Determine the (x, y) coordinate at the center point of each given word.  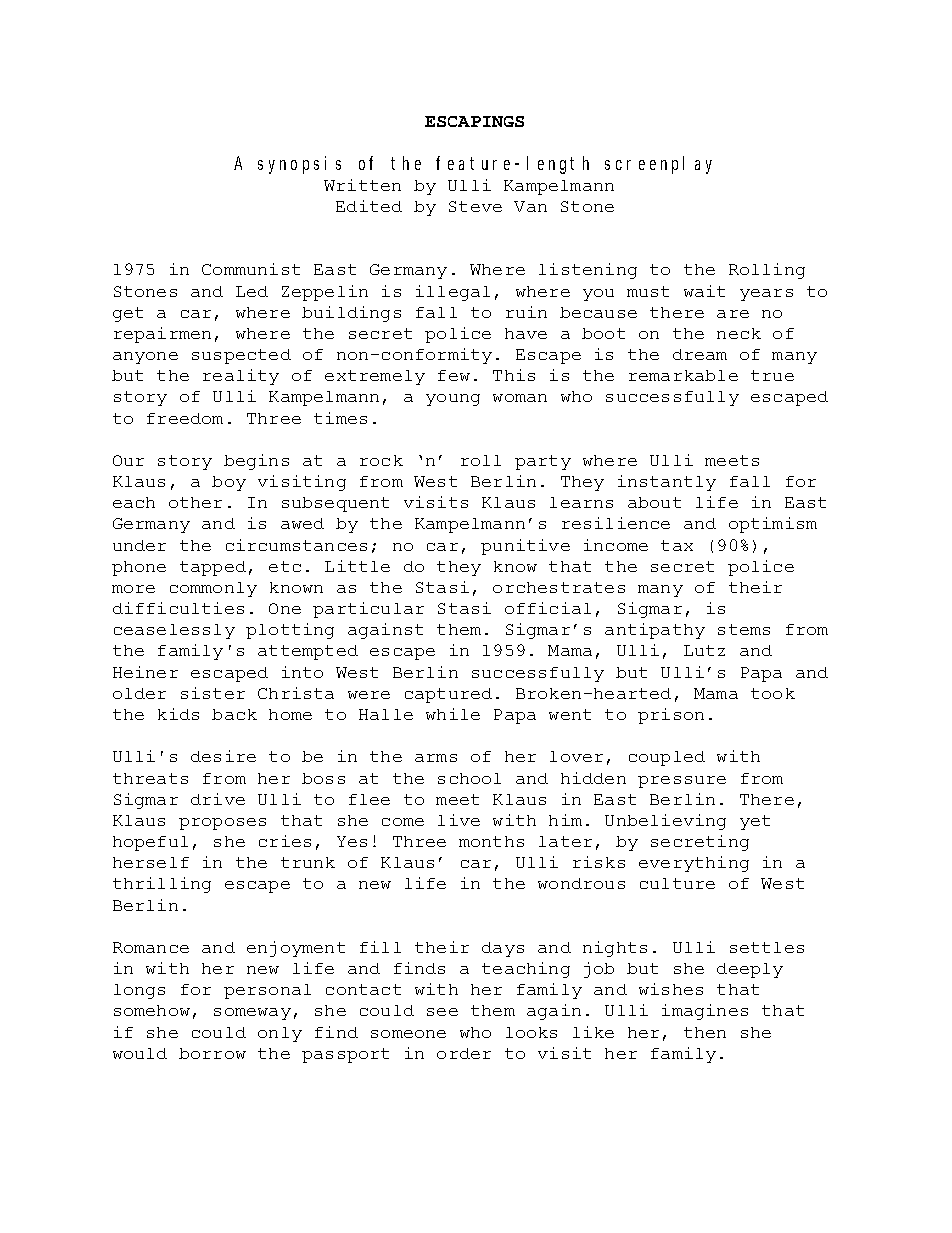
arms (436, 758)
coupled (667, 758)
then (705, 1032)
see (442, 1012)
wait (704, 291)
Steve (475, 206)
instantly (667, 483)
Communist (251, 269)
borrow (212, 1053)
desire (223, 756)
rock (381, 460)
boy (229, 483)
